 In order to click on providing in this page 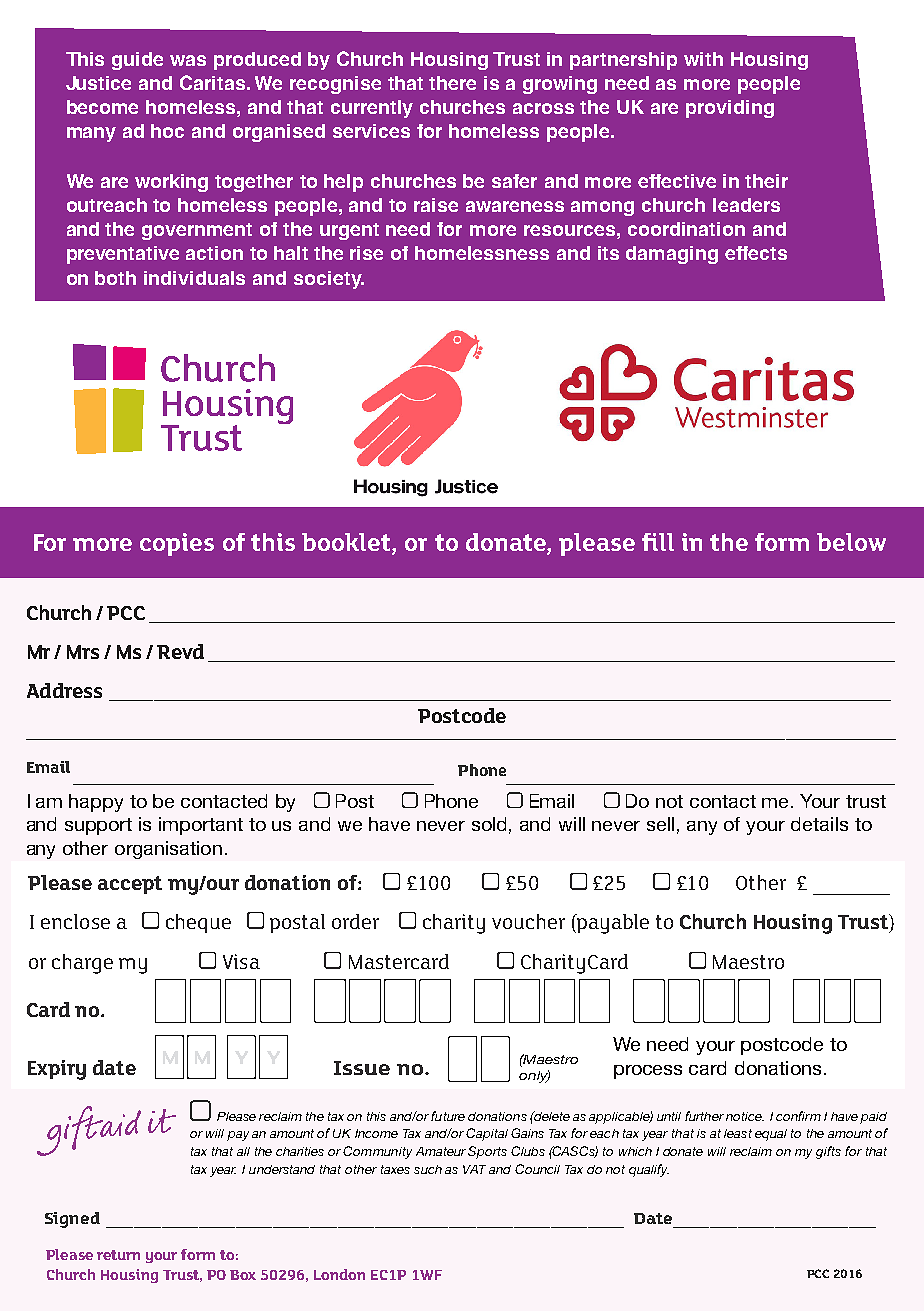, I will do `click(730, 109)`.
